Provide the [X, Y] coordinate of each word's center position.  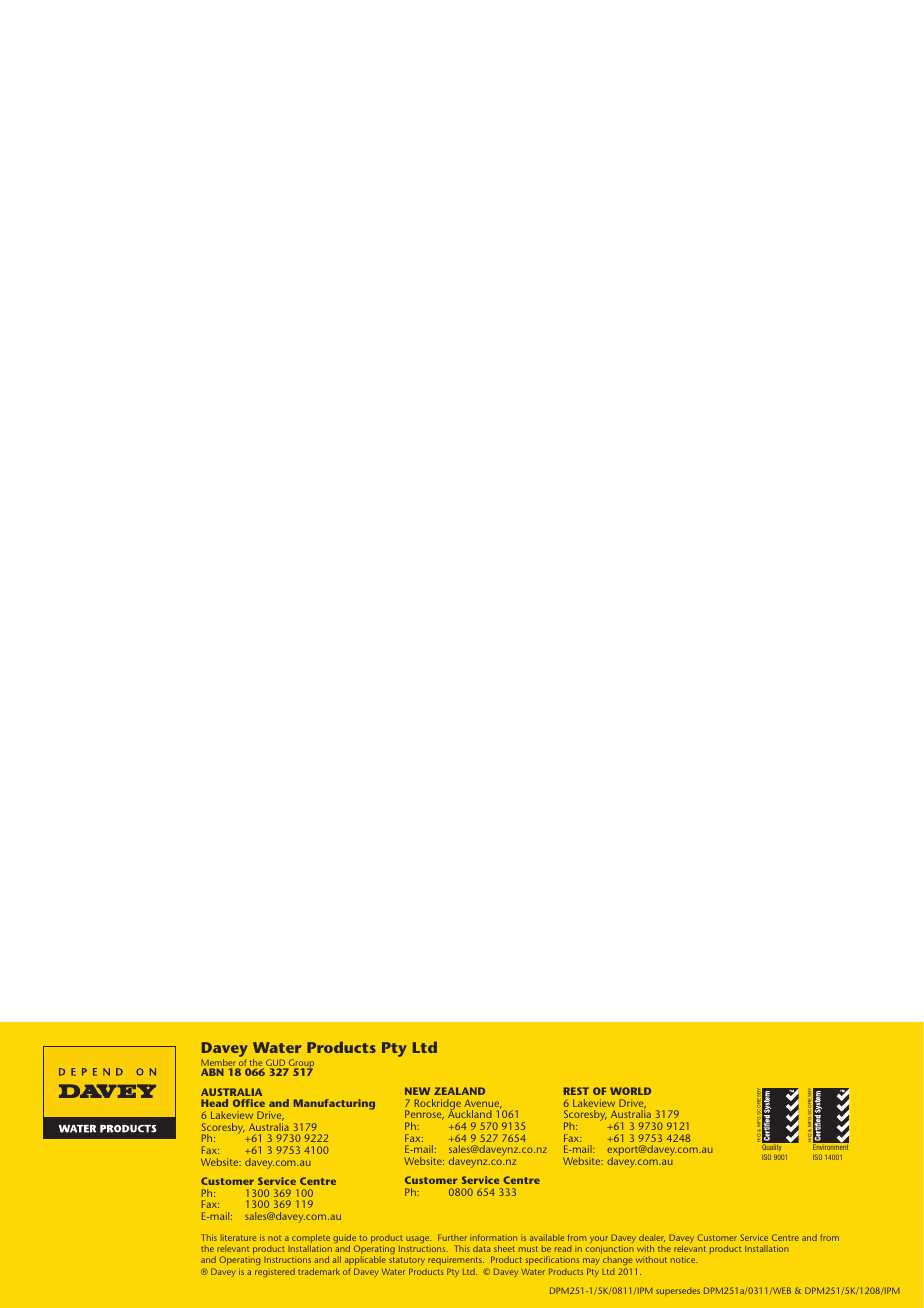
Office [249, 1103]
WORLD [630, 1091]
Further [452, 1237]
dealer [652, 1238]
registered [275, 1272]
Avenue [483, 1104]
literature [238, 1237]
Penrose [424, 1115]
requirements [455, 1263]
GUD [277, 1064]
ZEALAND [459, 1091]
